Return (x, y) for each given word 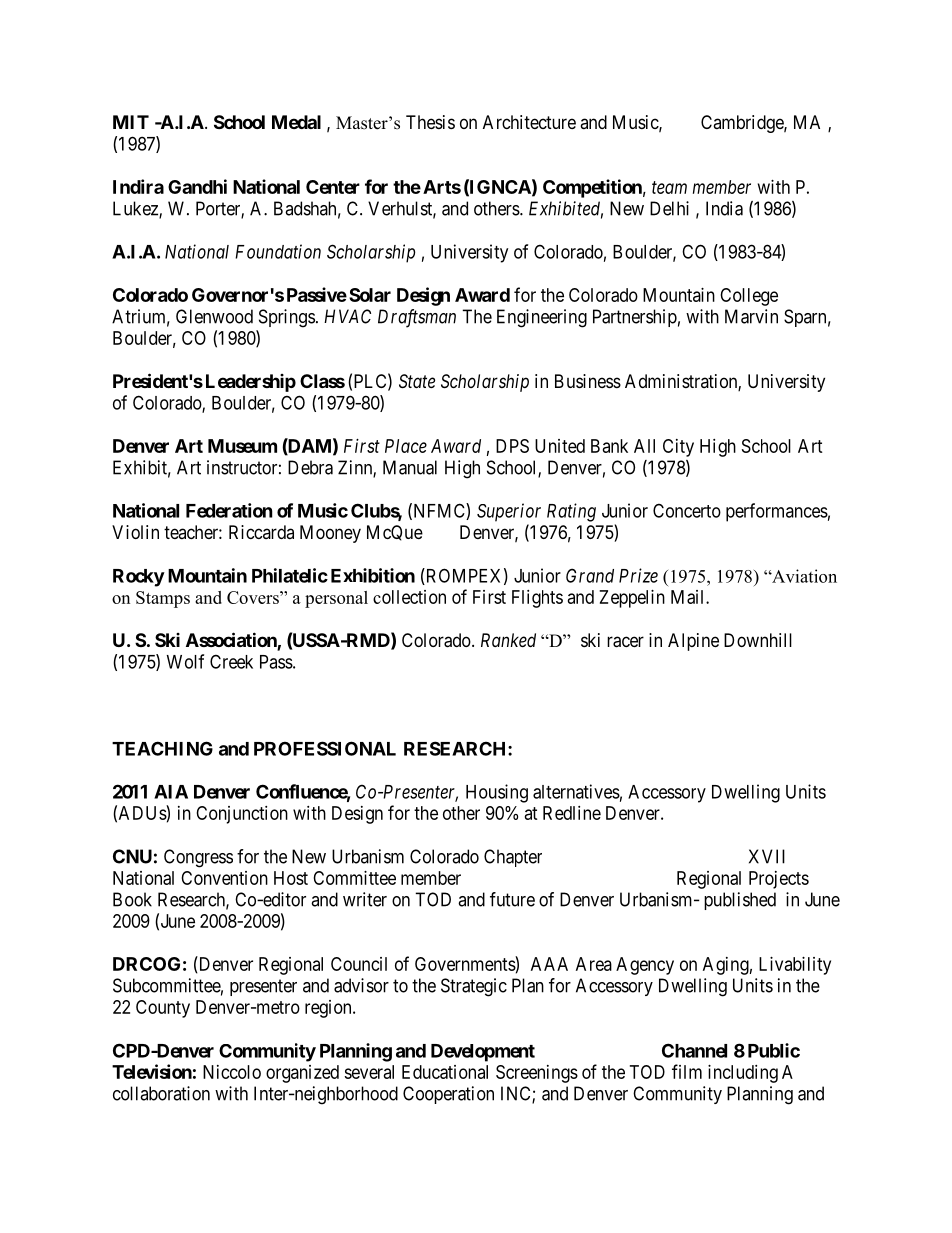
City (678, 448)
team (669, 187)
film (687, 1071)
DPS (512, 446)
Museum (242, 446)
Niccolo (232, 1072)
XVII (767, 856)
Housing (497, 793)
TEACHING (162, 748)
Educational (445, 1072)
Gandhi (197, 186)
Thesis (430, 122)
